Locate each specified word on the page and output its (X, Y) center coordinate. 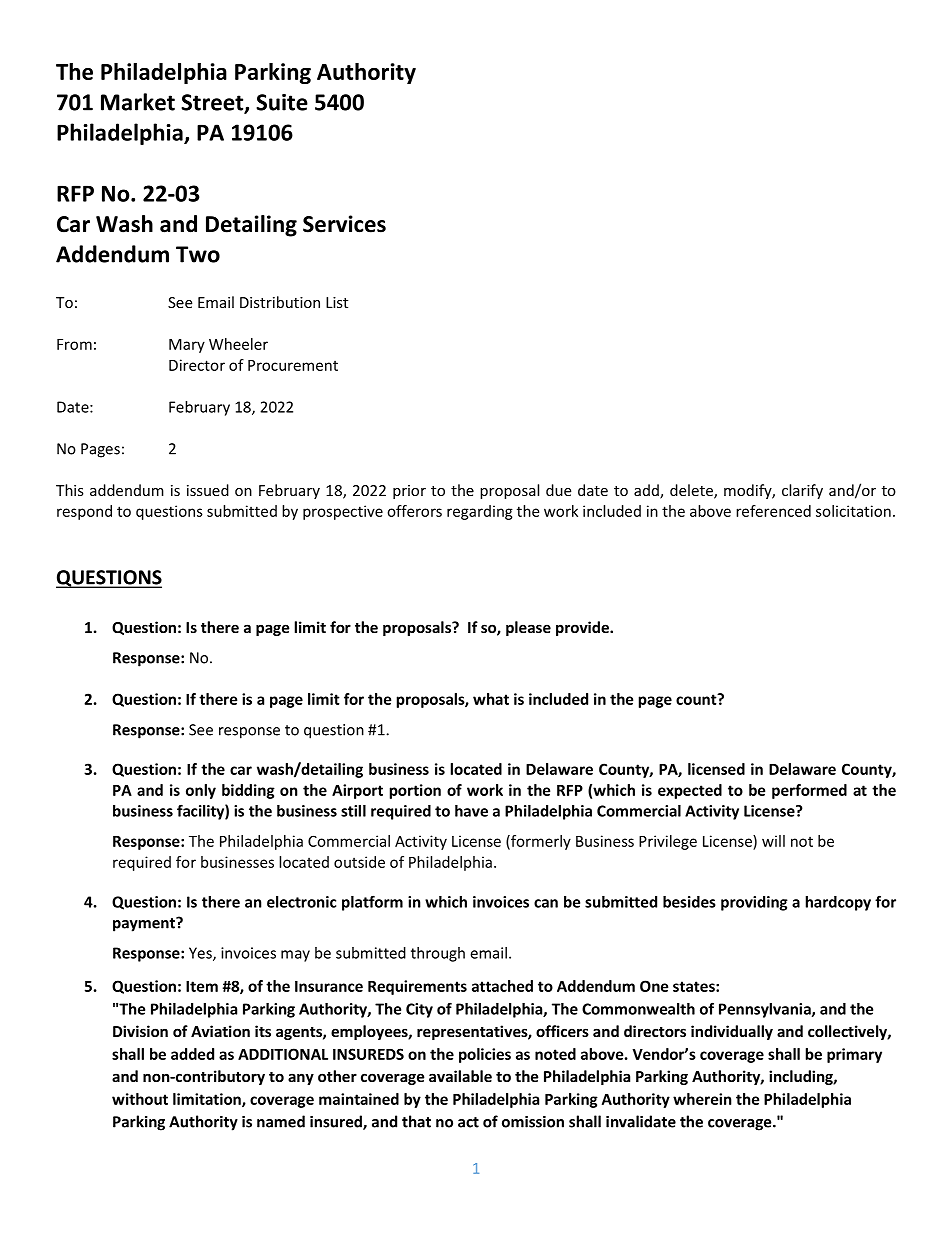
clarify (802, 491)
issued (208, 490)
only (201, 791)
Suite (282, 102)
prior (409, 492)
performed (809, 791)
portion (415, 791)
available (460, 1076)
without (140, 1099)
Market (138, 102)
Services (344, 224)
